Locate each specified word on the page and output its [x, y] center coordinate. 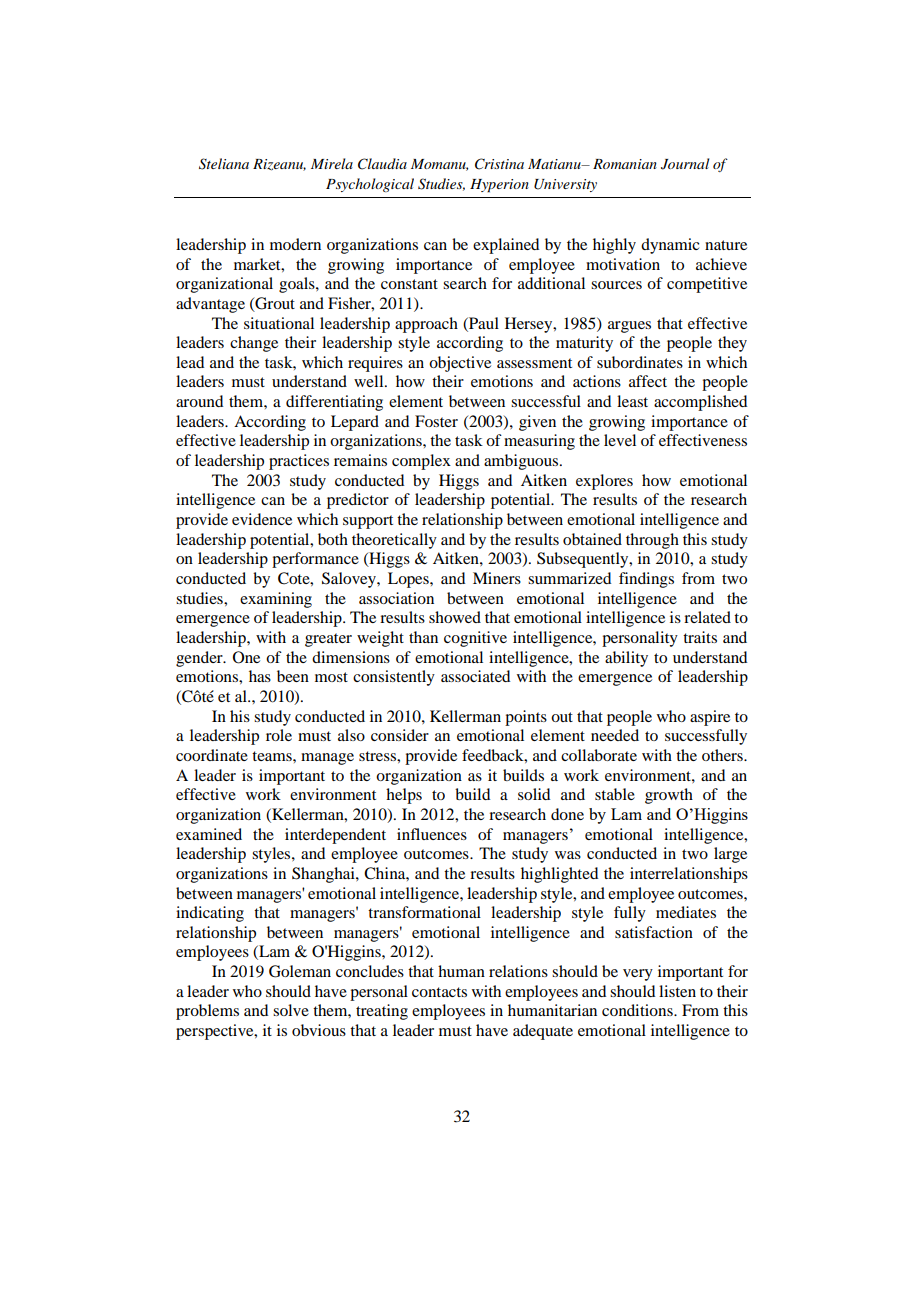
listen [677, 991]
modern [295, 244]
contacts [439, 992]
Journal [685, 164]
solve [291, 1010]
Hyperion [499, 186]
